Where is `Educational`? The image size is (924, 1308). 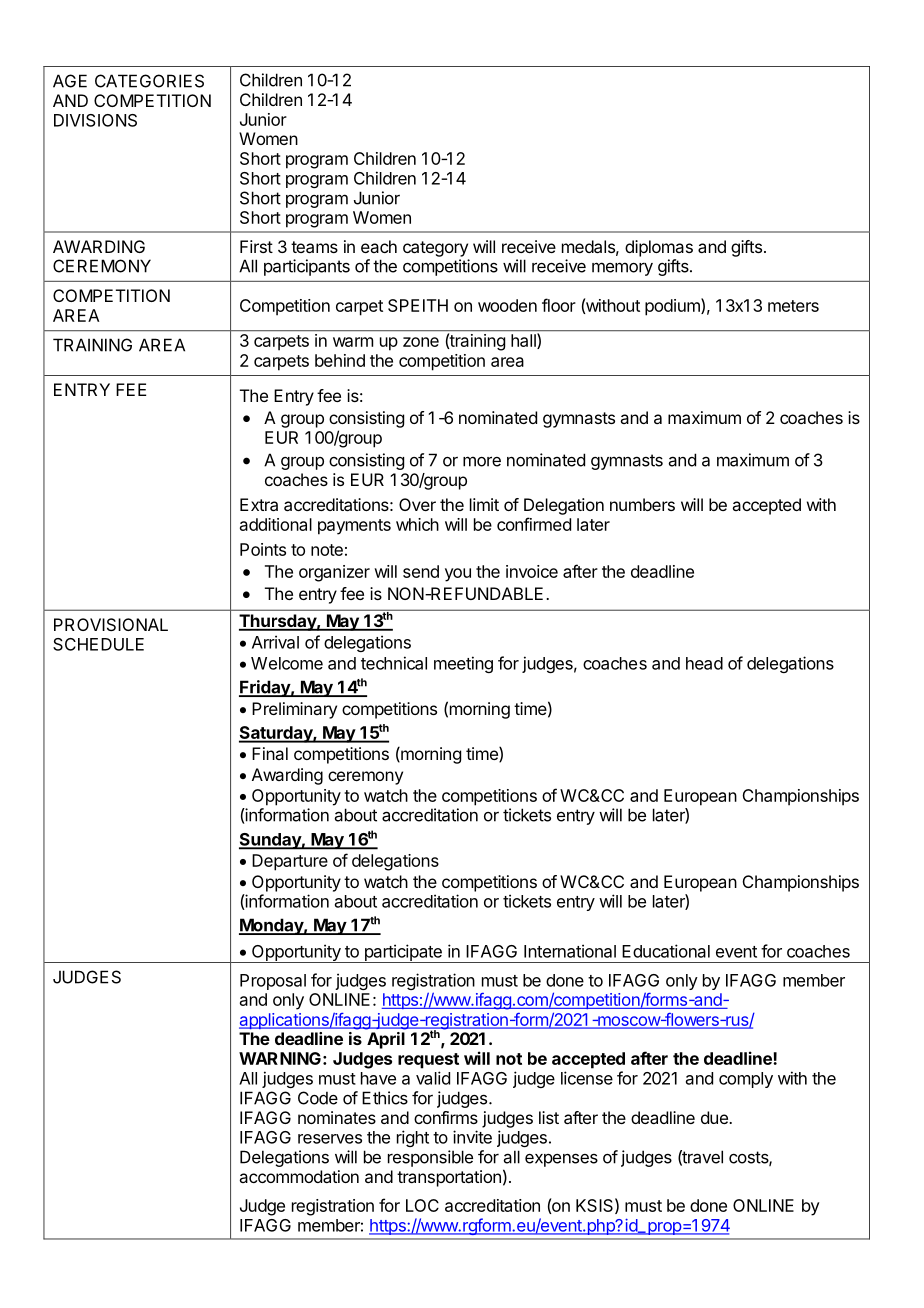 Educational is located at coordinates (666, 951).
